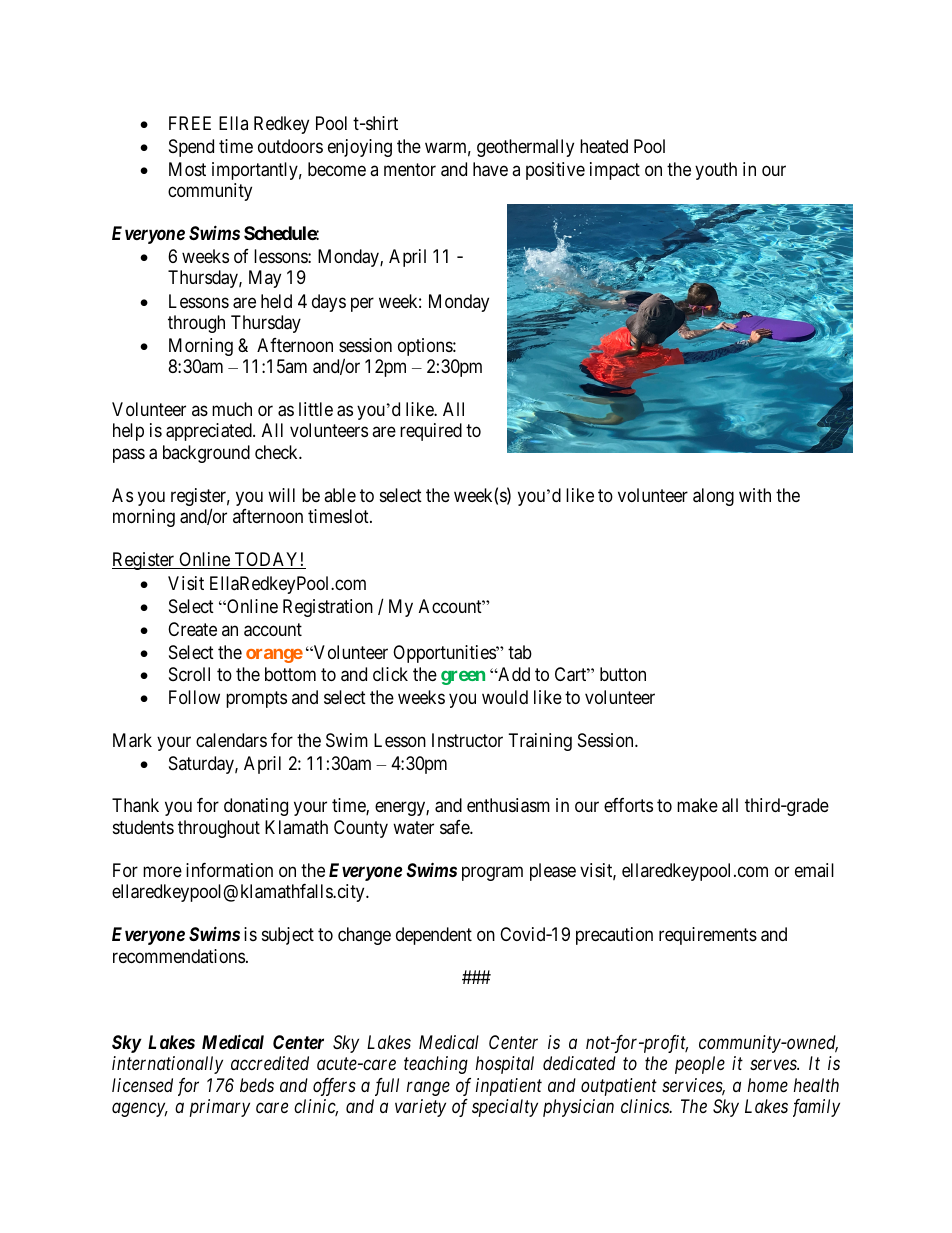  What do you see at coordinates (455, 827) in the page?
I see `safe` at bounding box center [455, 827].
